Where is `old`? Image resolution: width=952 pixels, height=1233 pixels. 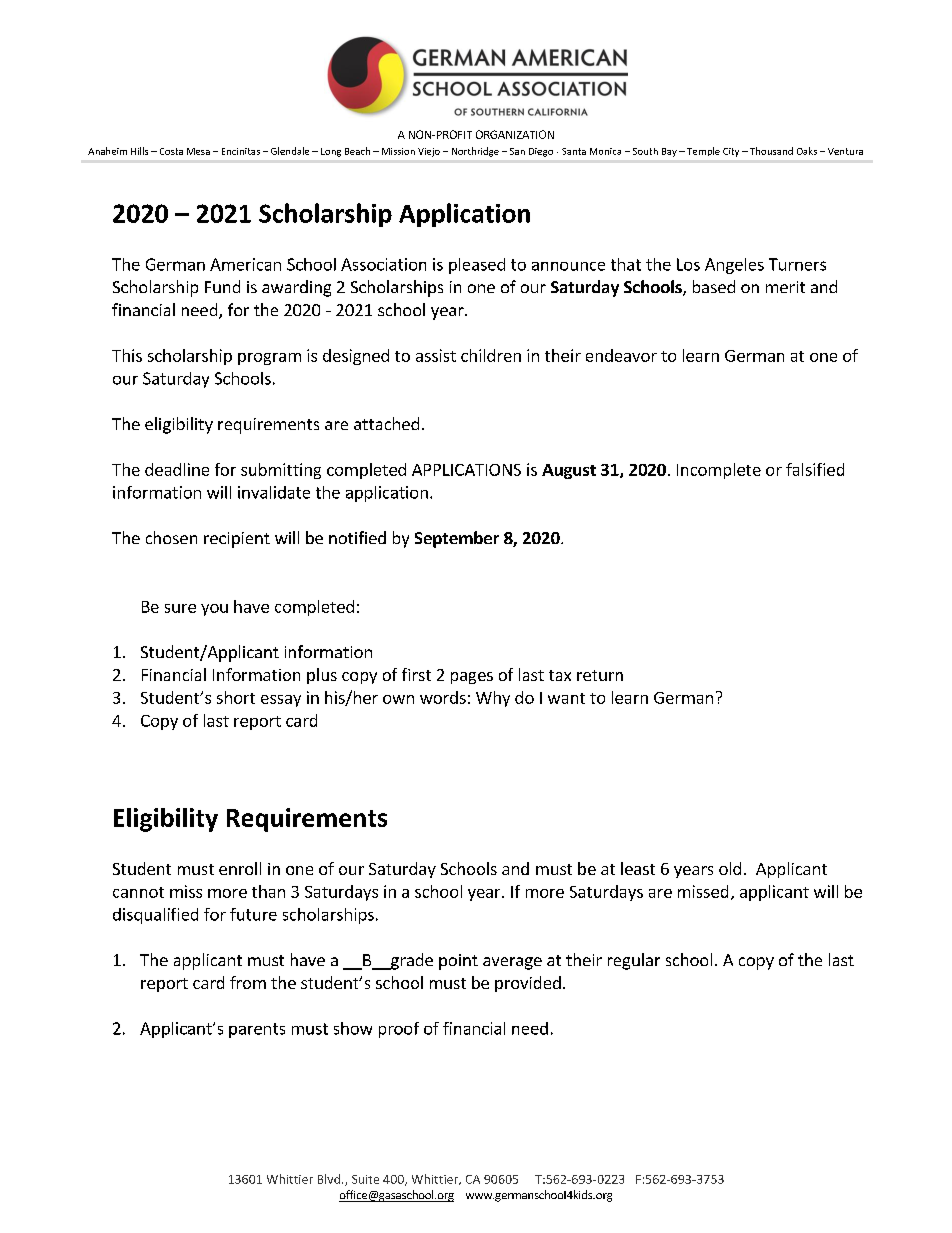
old is located at coordinates (730, 868).
